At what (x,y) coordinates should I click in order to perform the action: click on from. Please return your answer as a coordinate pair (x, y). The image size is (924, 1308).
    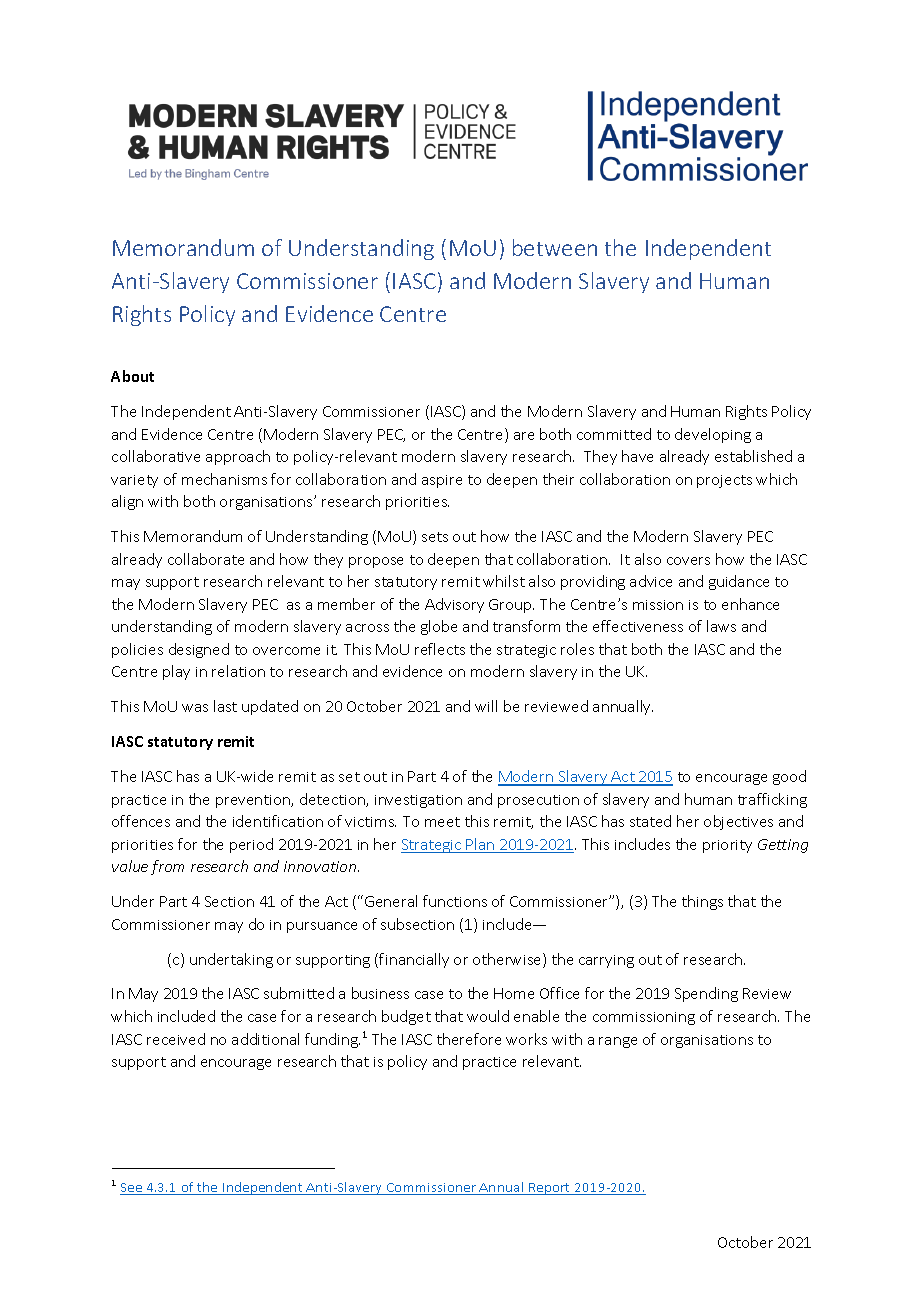
    Looking at the image, I should click on (167, 867).
